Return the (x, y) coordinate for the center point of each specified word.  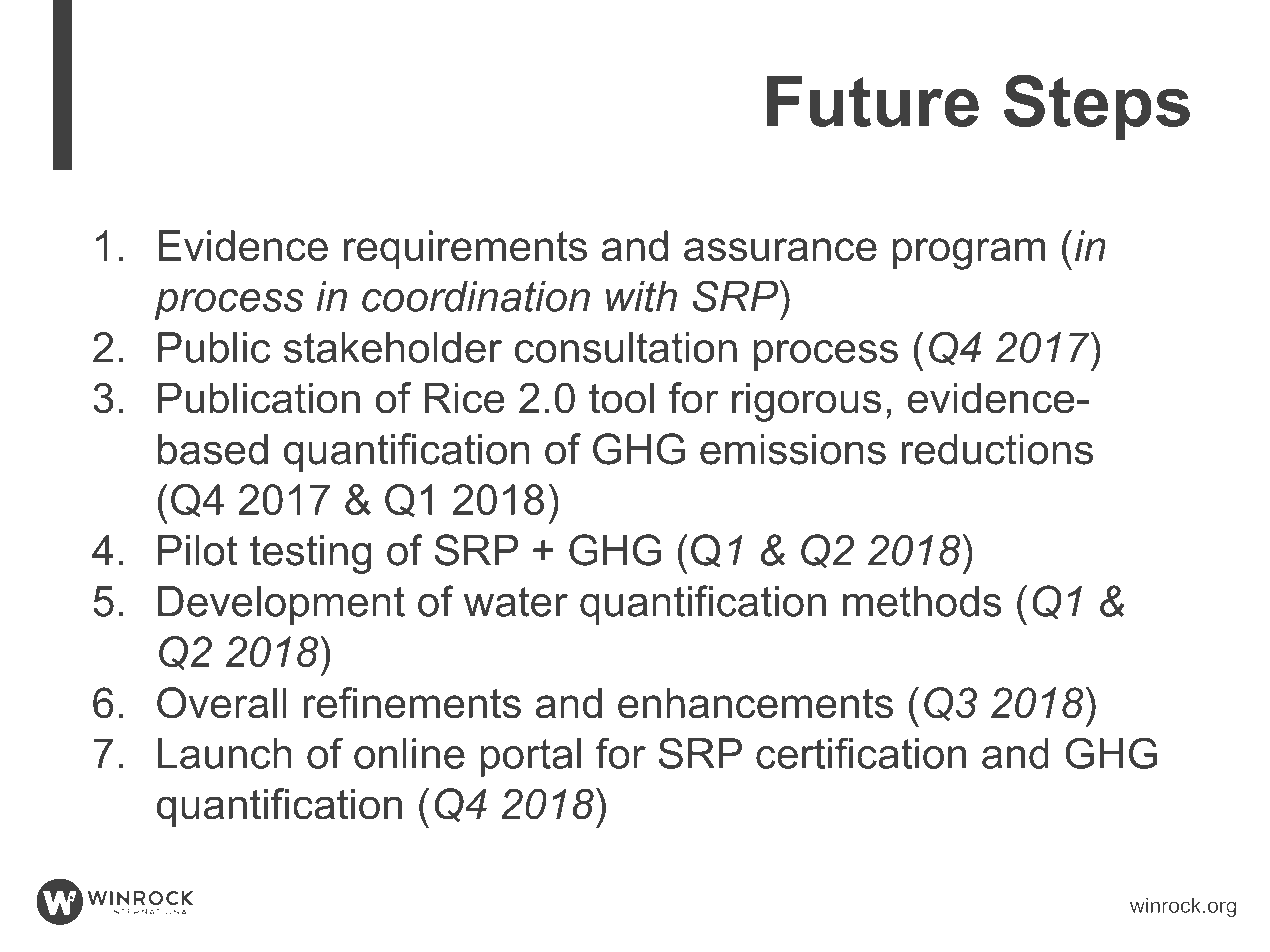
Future (873, 101)
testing (310, 554)
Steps (1097, 107)
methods (922, 601)
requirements (465, 249)
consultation (626, 347)
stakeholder (393, 347)
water (516, 602)
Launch (225, 753)
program (969, 254)
